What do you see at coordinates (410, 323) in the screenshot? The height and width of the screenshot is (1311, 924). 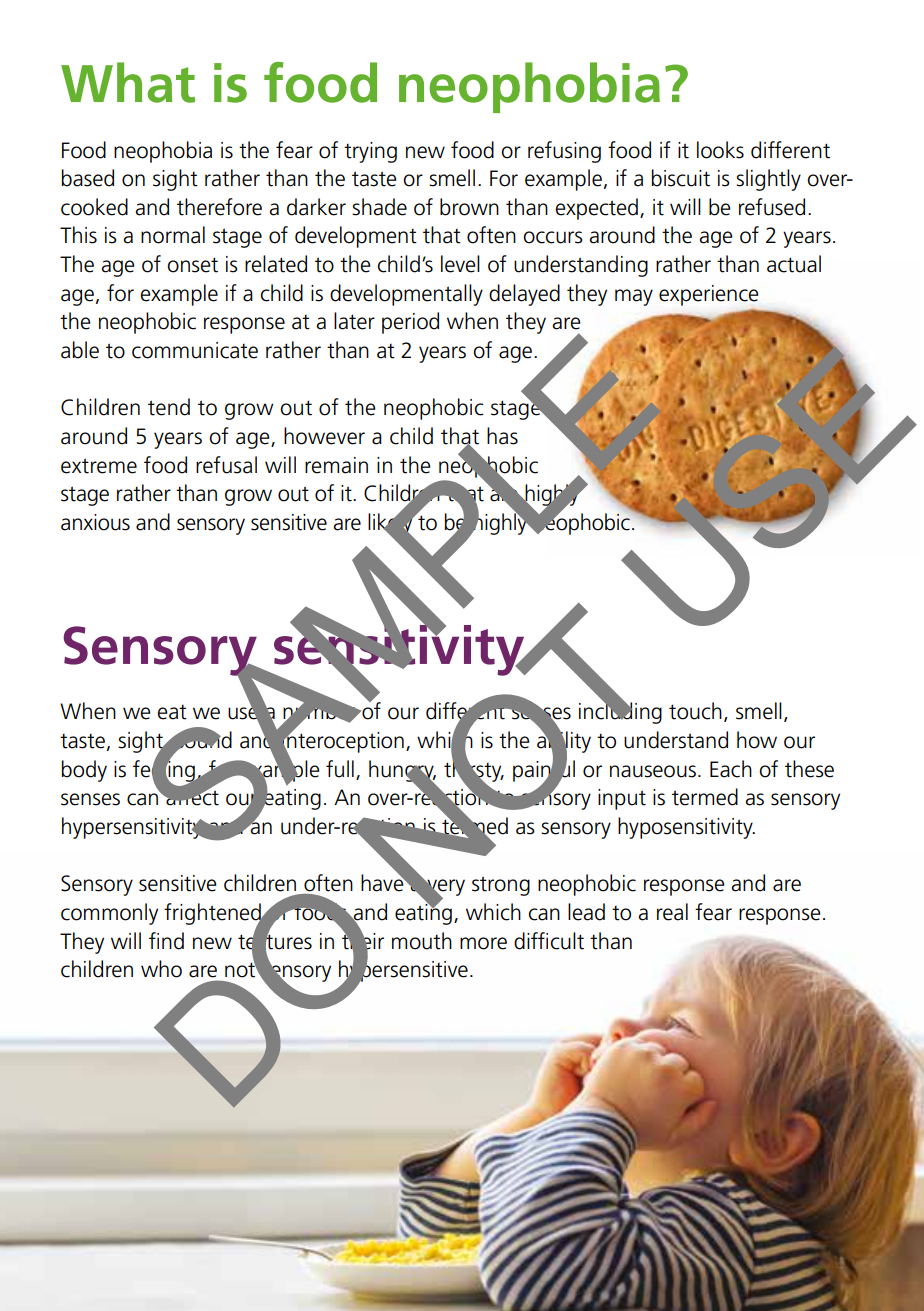 I see `period` at bounding box center [410, 323].
